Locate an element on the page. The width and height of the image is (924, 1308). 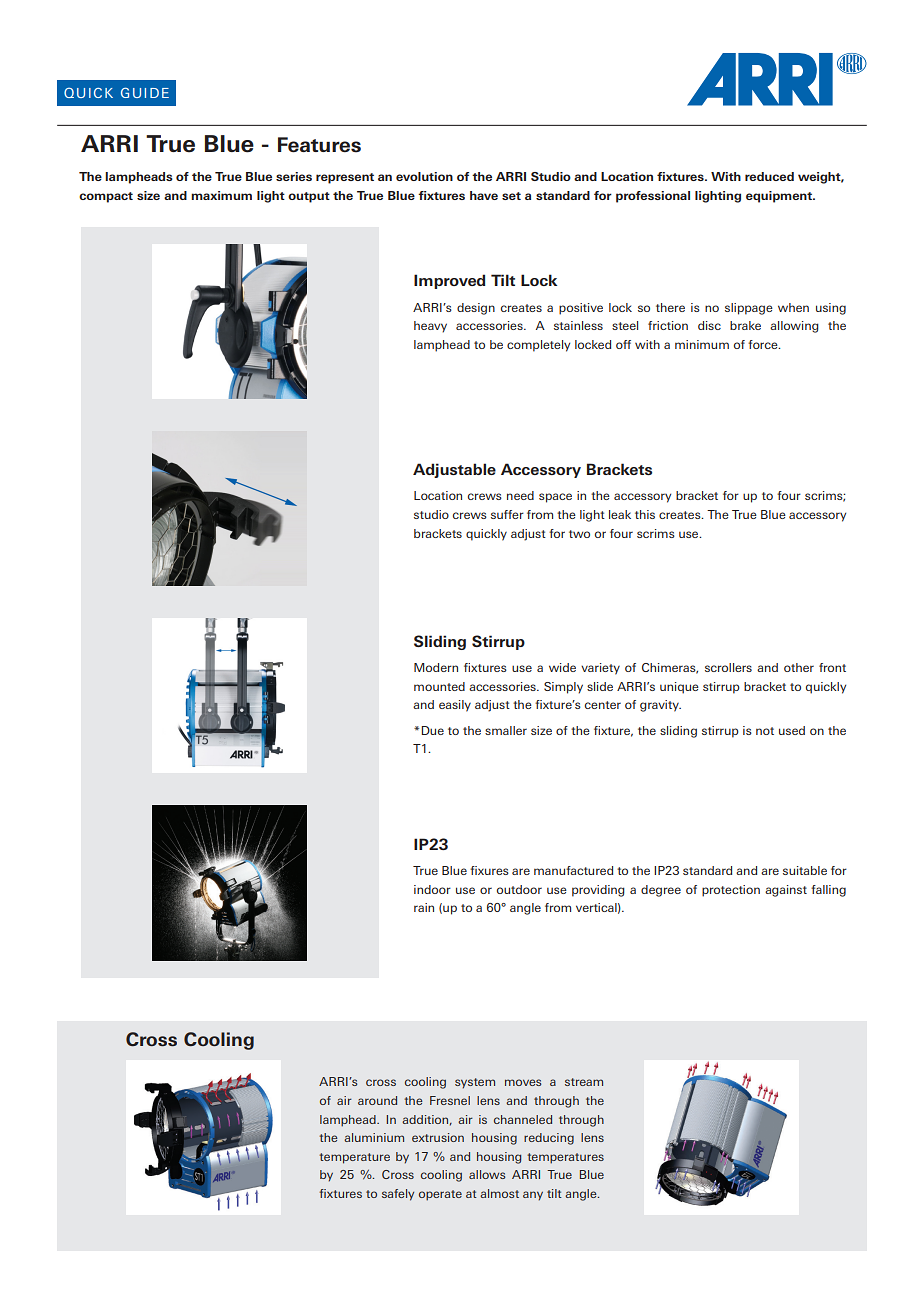
allows is located at coordinates (487, 1174).
